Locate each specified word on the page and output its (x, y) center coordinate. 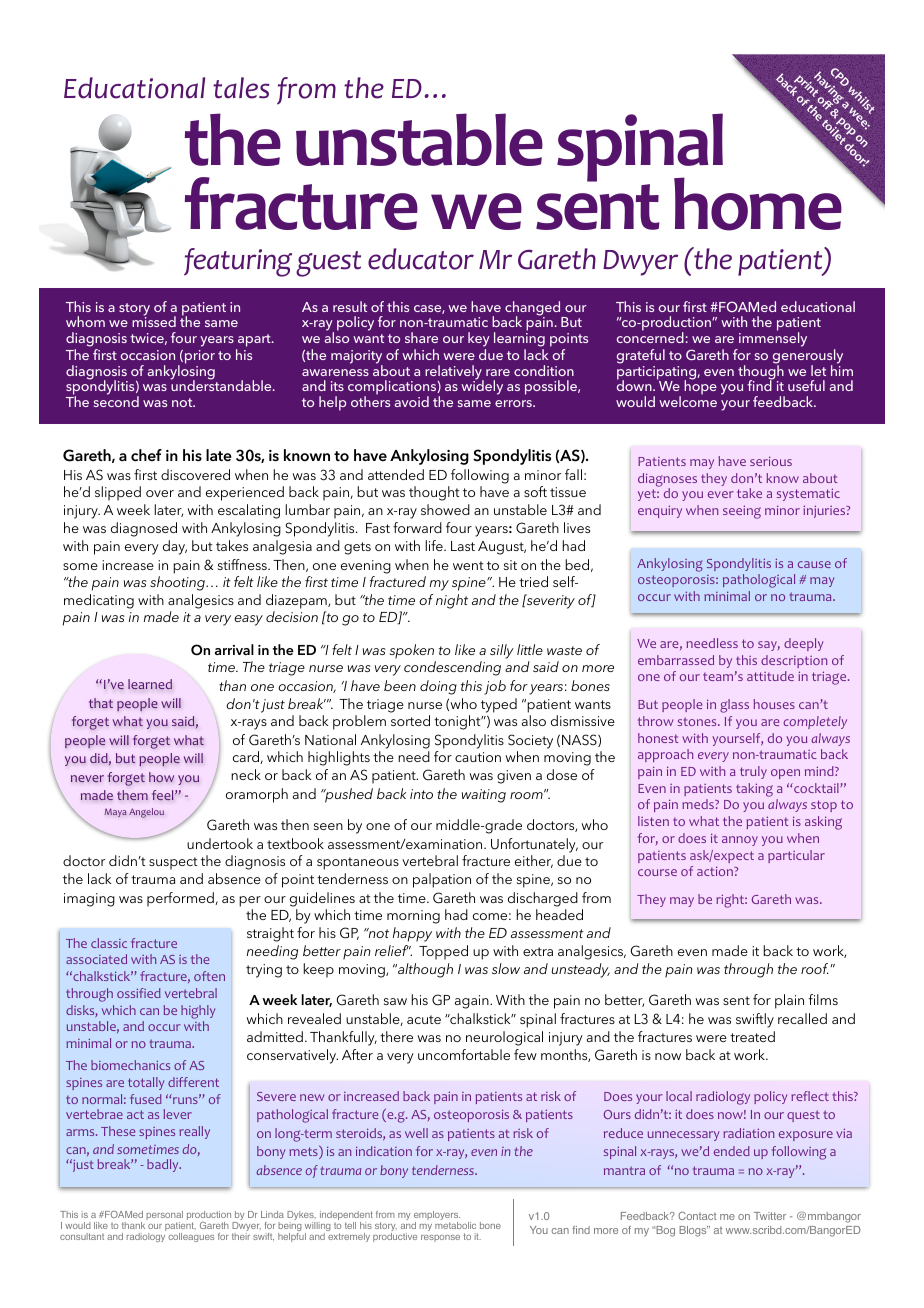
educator (421, 259)
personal (164, 1217)
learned (150, 684)
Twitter (770, 1216)
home (758, 204)
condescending (452, 668)
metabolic (455, 1225)
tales (241, 88)
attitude (770, 676)
